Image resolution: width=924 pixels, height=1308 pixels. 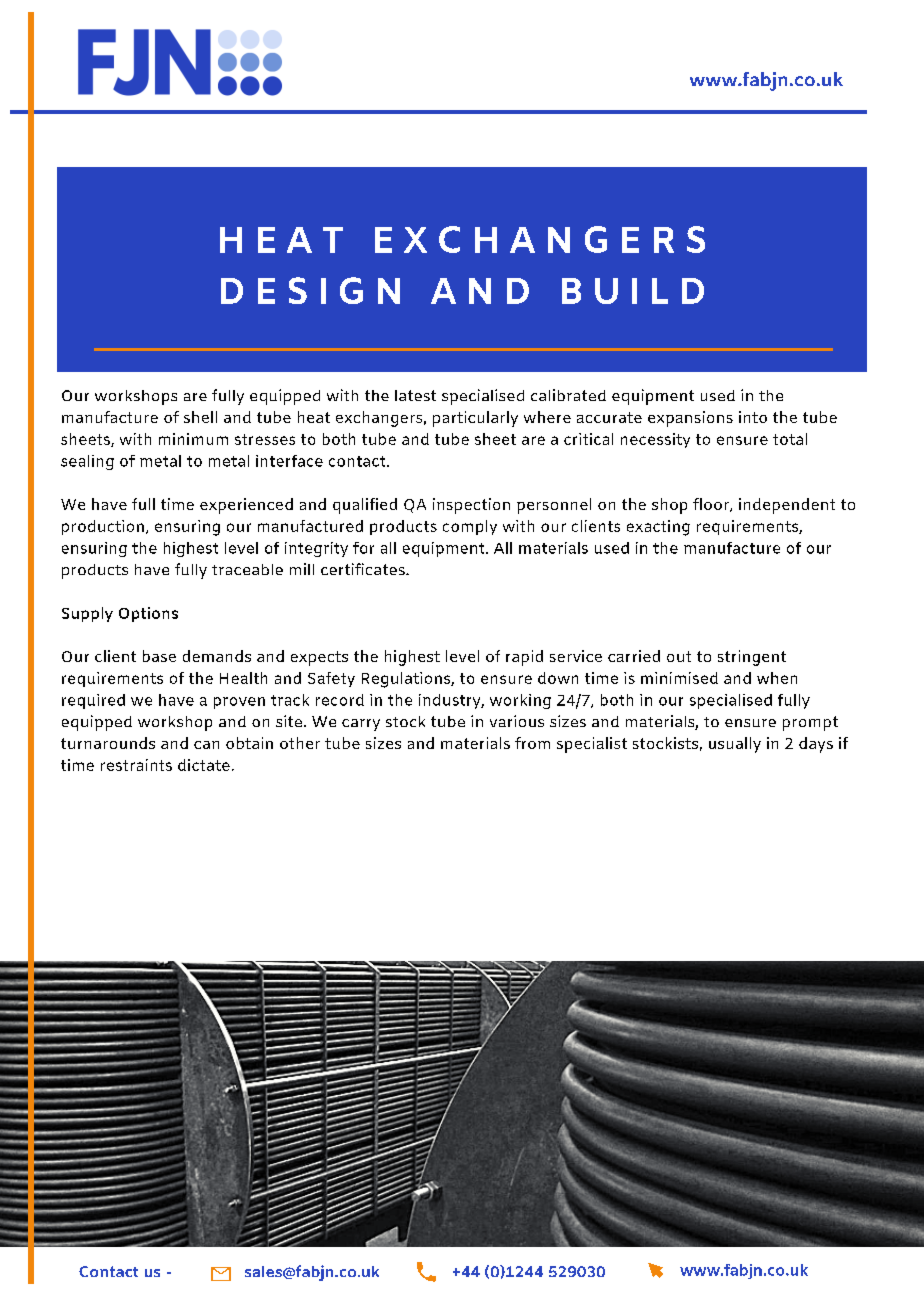 I want to click on experienced, so click(x=246, y=506).
